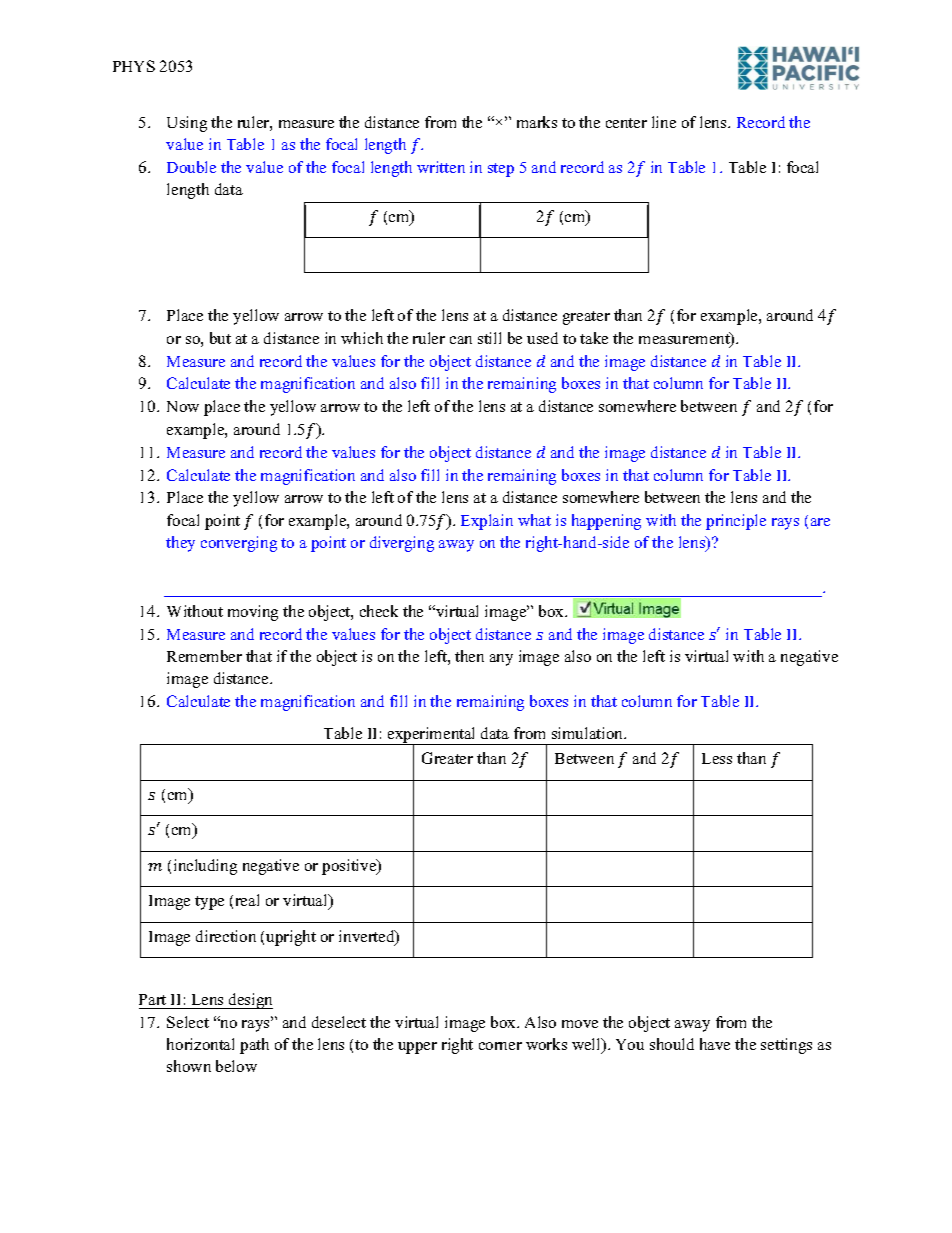  What do you see at coordinates (664, 122) in the screenshot?
I see `line` at bounding box center [664, 122].
